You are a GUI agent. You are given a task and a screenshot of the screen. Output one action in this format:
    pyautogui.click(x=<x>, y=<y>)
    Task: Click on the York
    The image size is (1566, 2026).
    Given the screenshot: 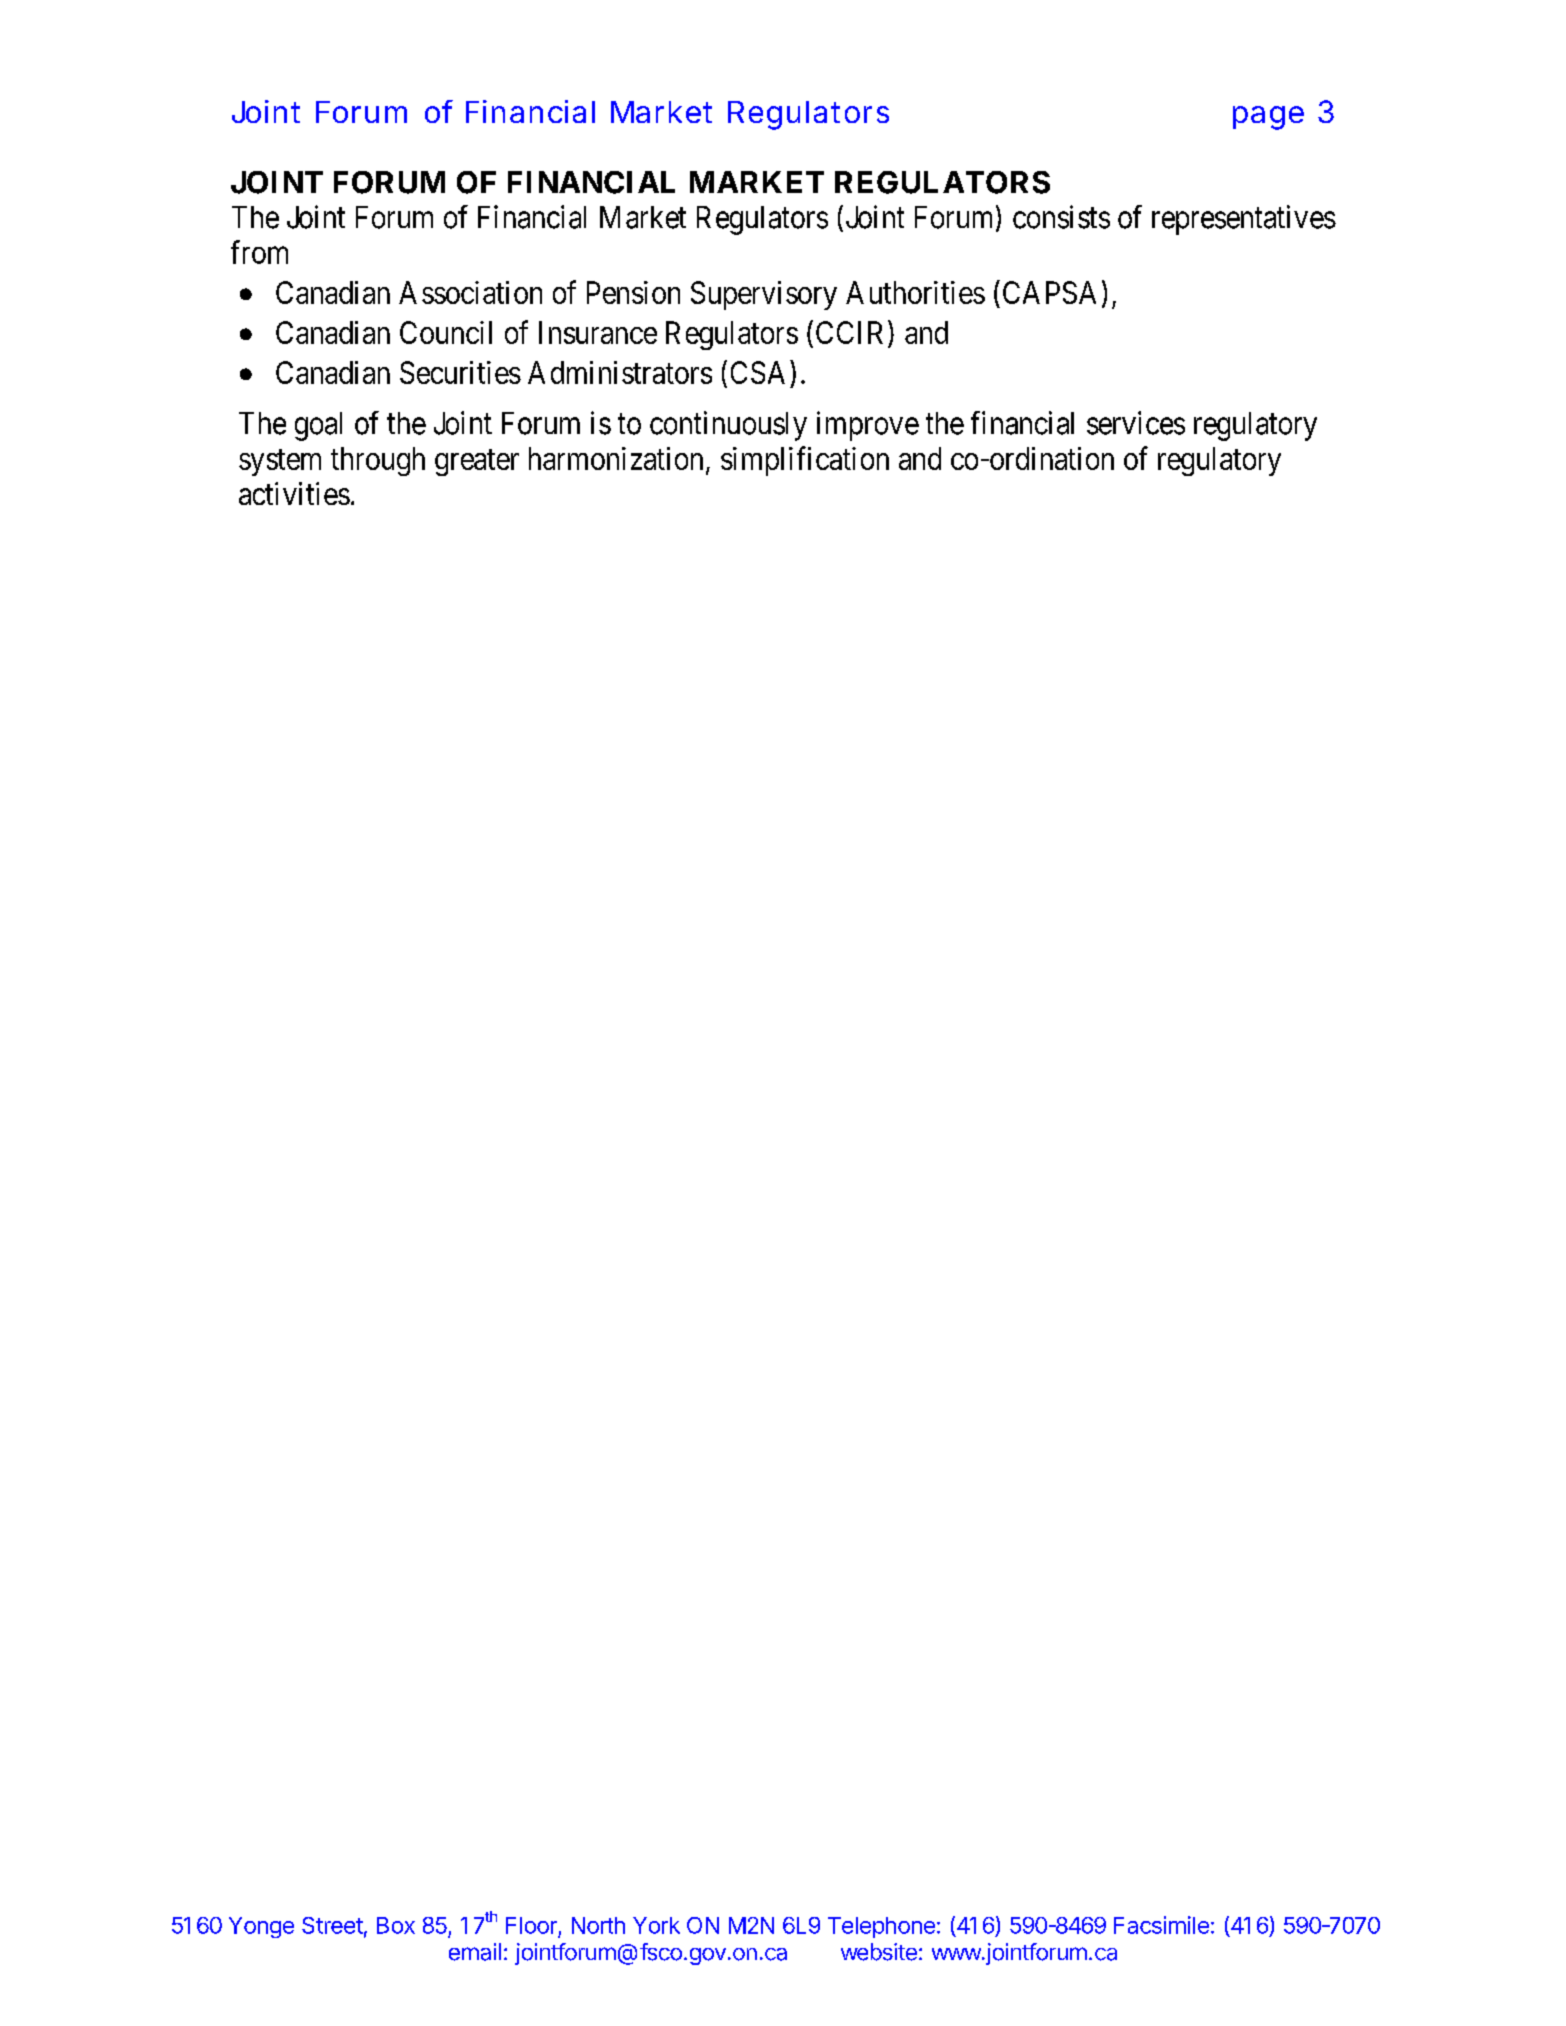 What is the action you would take?
    pyautogui.click(x=656, y=1925)
